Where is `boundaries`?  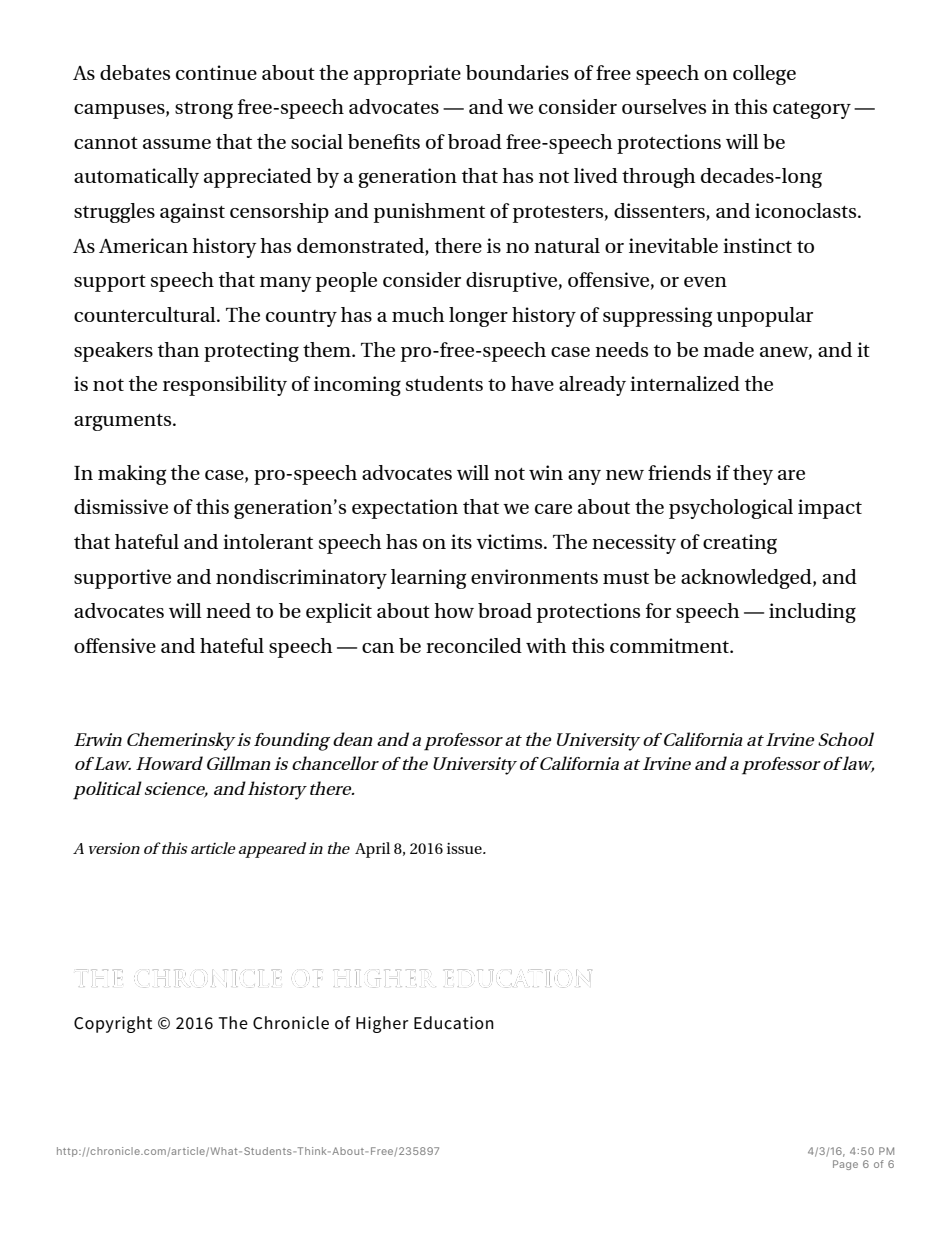 boundaries is located at coordinates (517, 72).
